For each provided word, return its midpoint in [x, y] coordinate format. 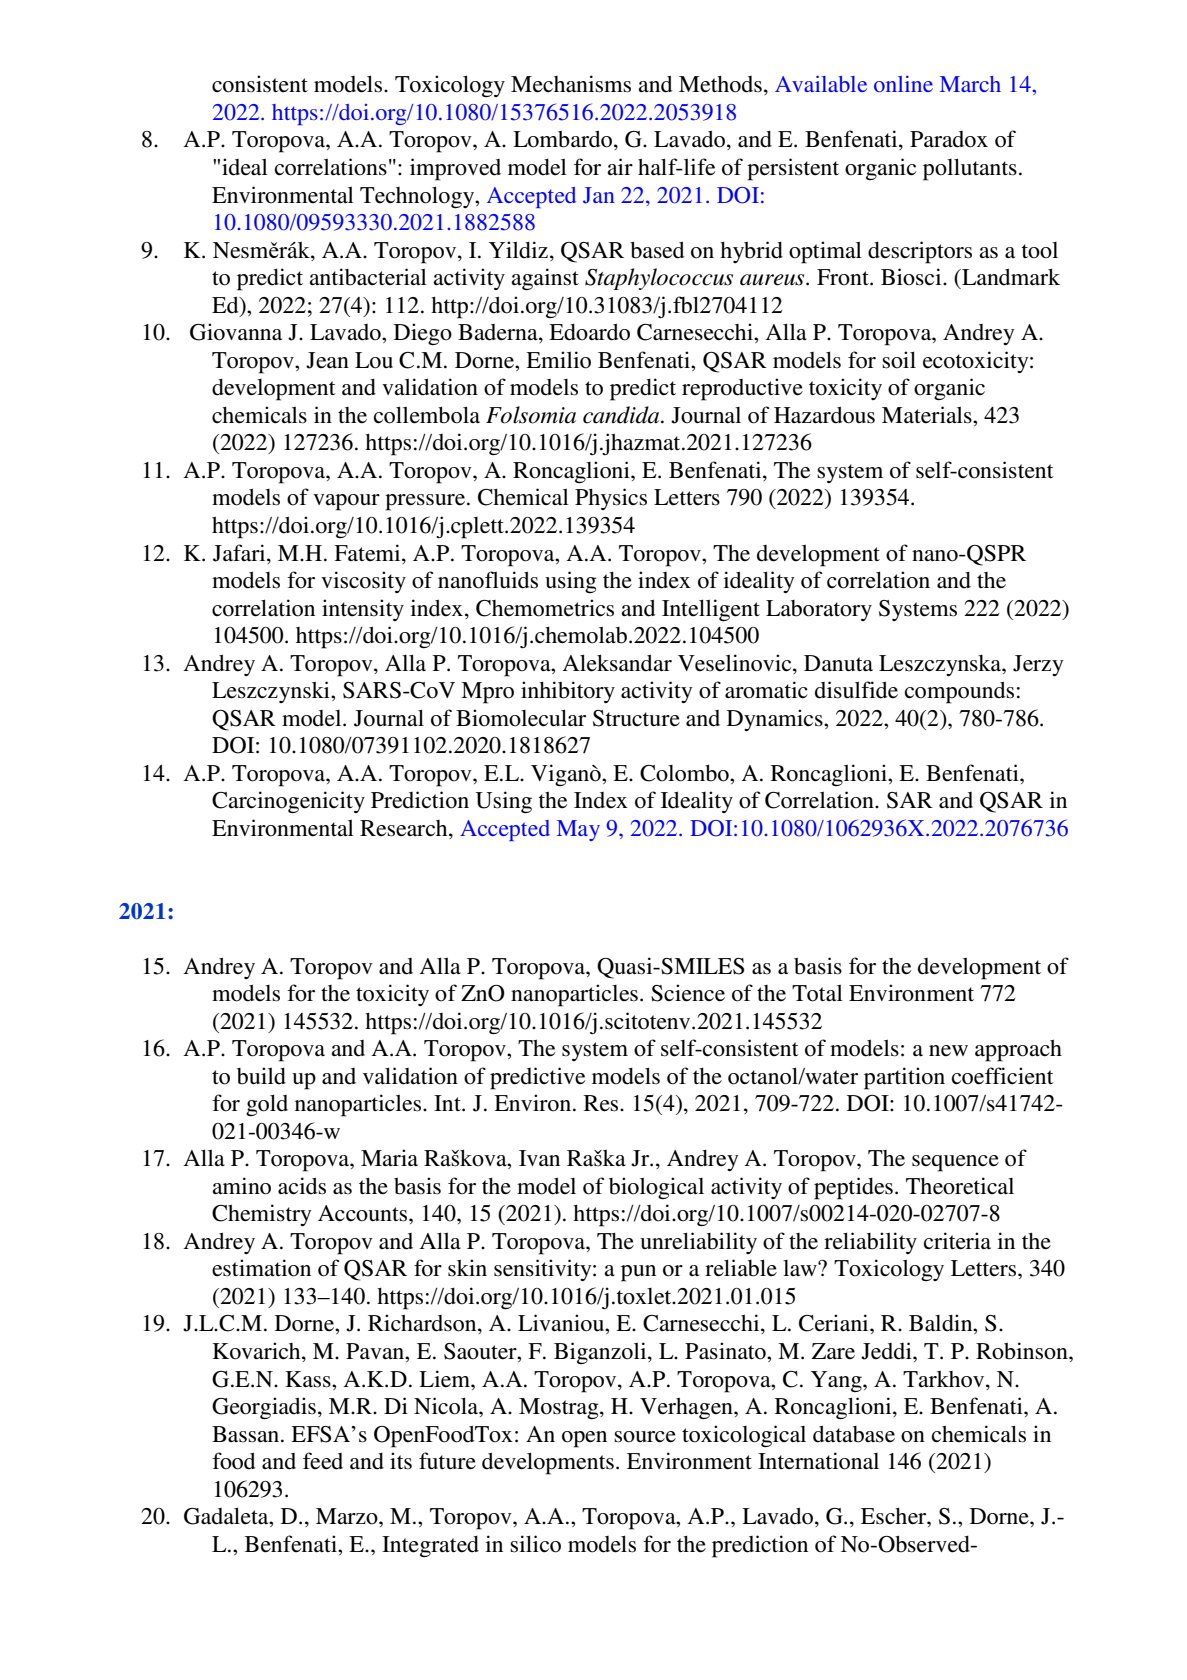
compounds [959, 692]
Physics [611, 499]
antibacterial [368, 277]
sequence [955, 1163]
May [578, 830]
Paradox [949, 139]
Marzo [348, 1516]
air [620, 166]
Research [405, 829]
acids [302, 1186]
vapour [346, 502]
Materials [928, 415]
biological [656, 1188]
